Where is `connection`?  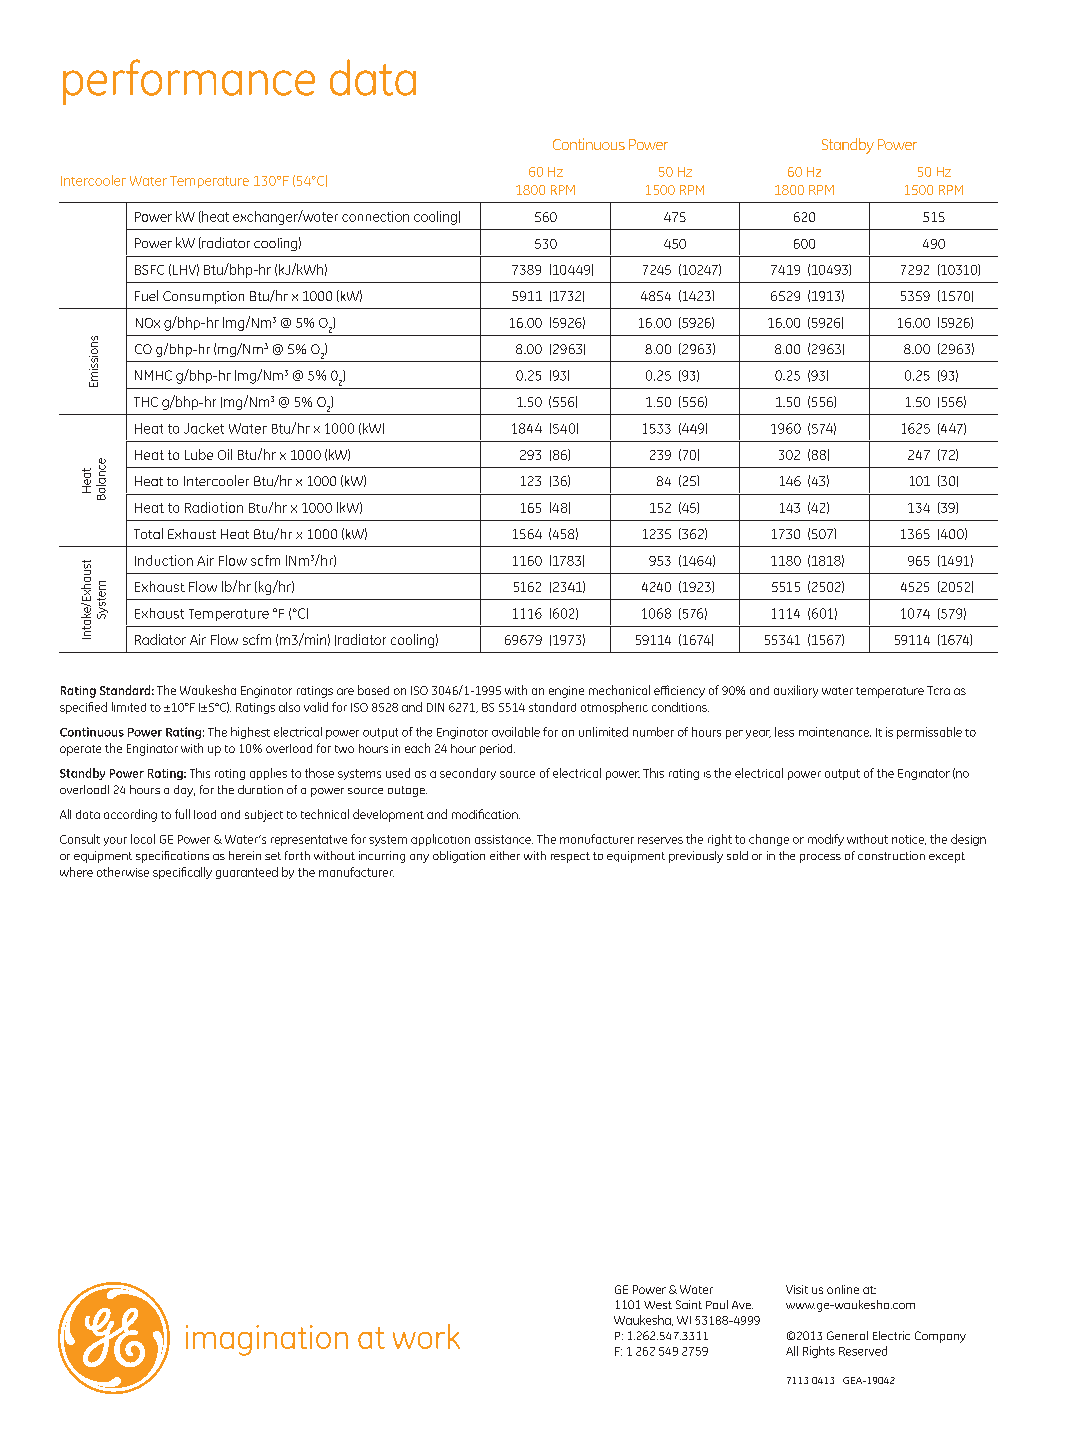
connection is located at coordinates (375, 216).
